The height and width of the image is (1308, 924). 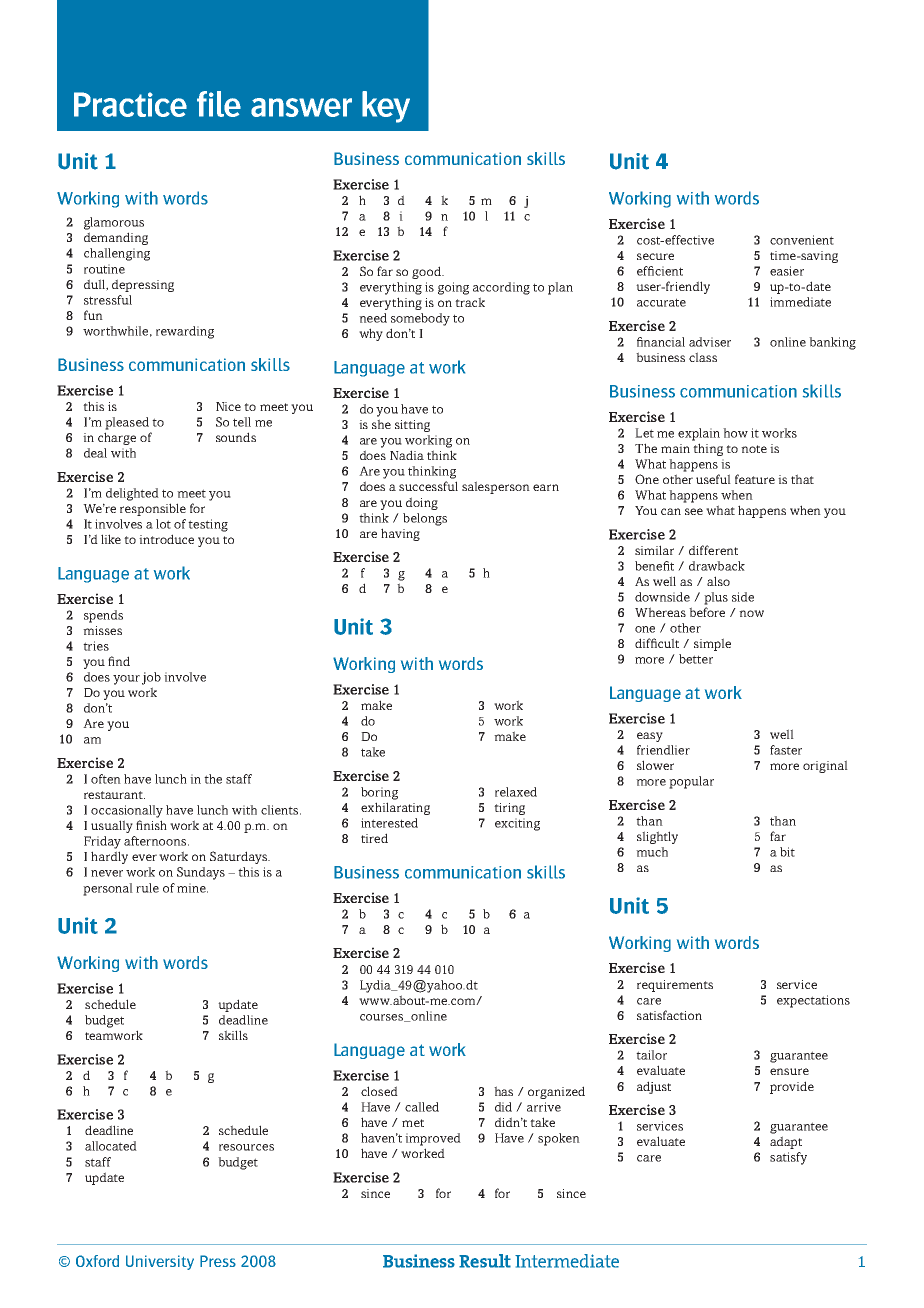 What do you see at coordinates (386, 107) in the image?
I see `key` at bounding box center [386, 107].
